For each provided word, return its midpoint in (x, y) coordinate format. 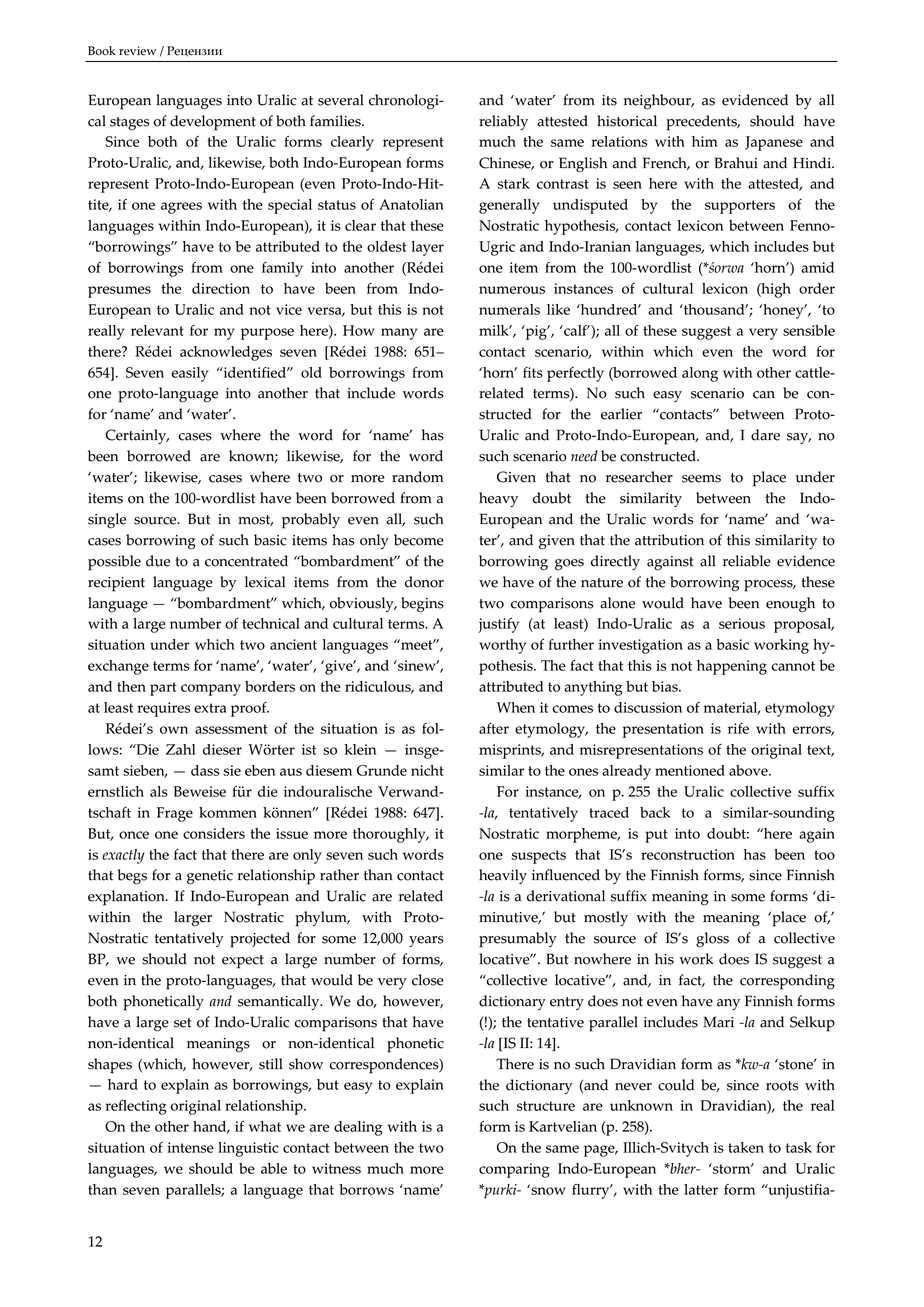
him (705, 141)
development (213, 123)
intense (190, 1147)
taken (746, 1147)
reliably (503, 122)
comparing (514, 1170)
